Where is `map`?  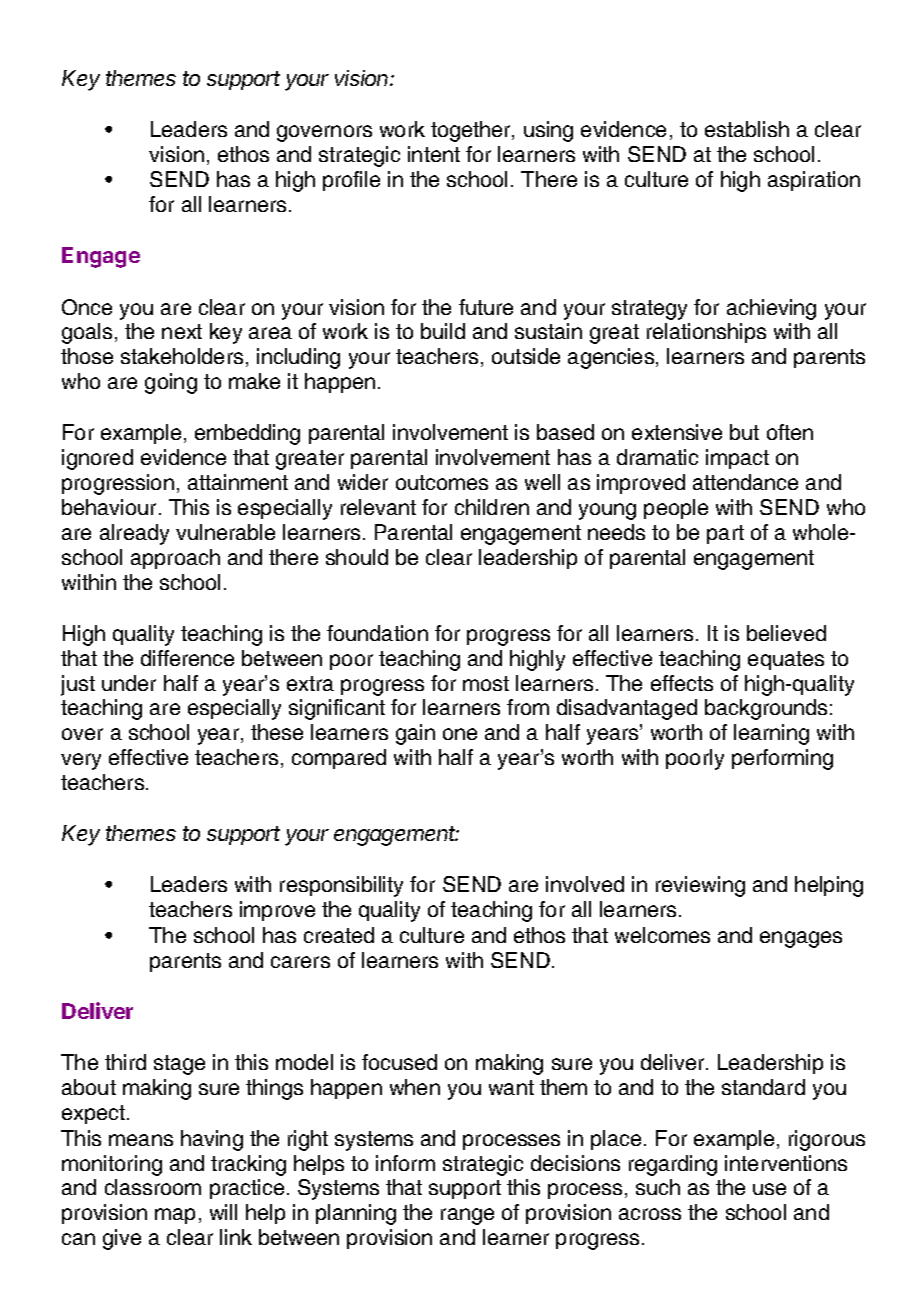
map is located at coordinates (175, 1216).
